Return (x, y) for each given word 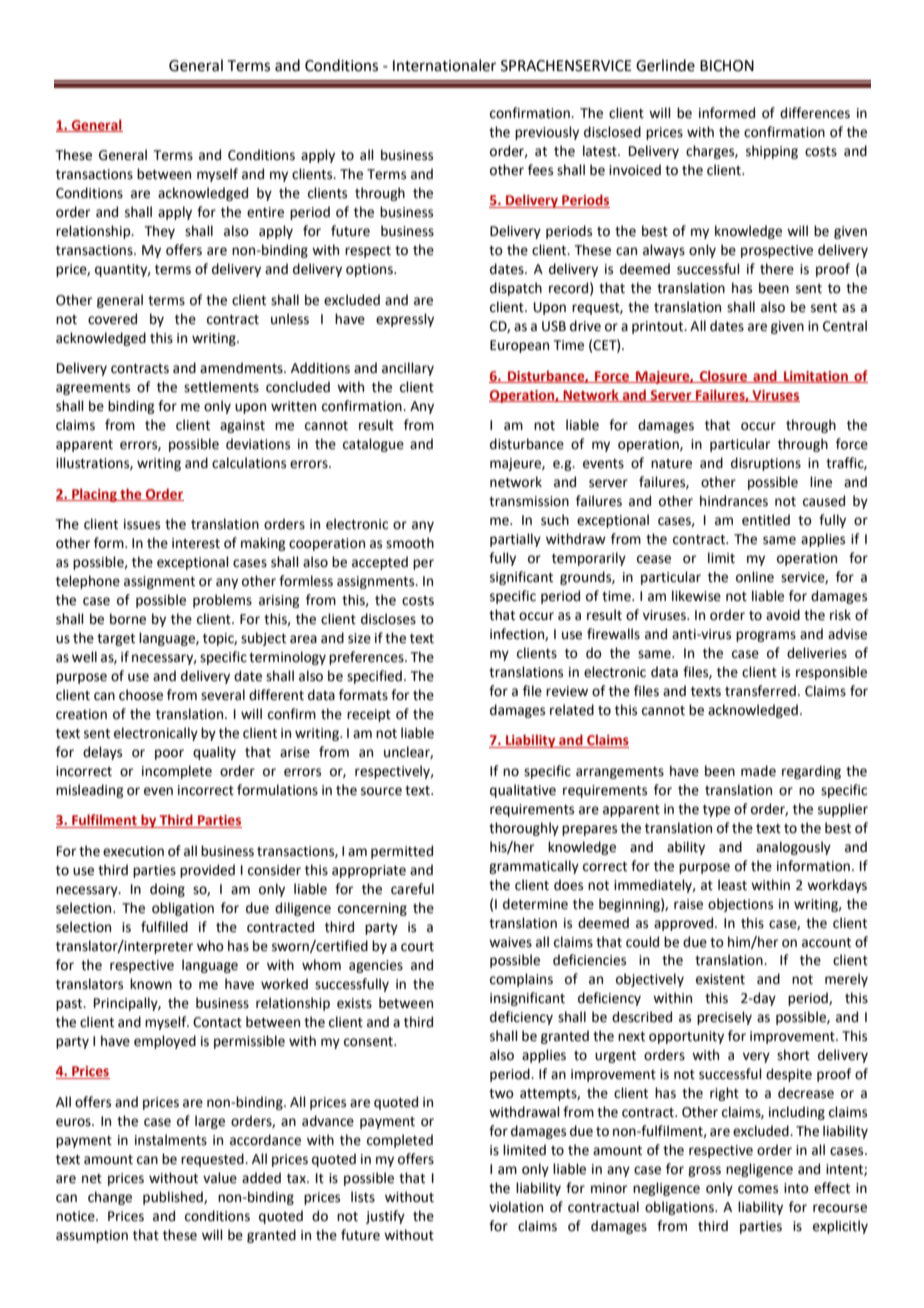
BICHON (727, 66)
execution (133, 851)
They (160, 232)
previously (547, 133)
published (174, 1198)
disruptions (766, 464)
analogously (793, 848)
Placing (94, 495)
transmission (529, 501)
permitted (402, 852)
